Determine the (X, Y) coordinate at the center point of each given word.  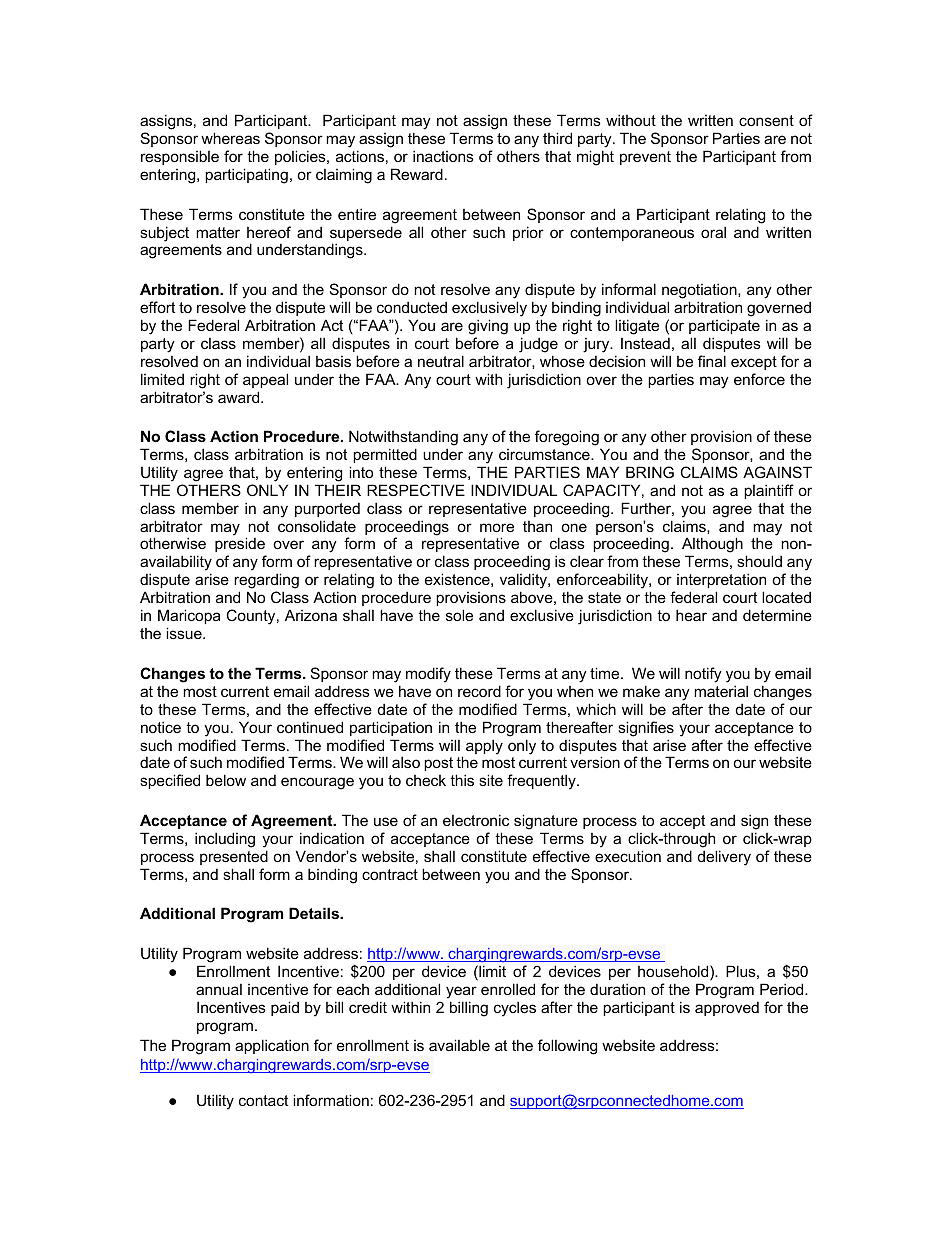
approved (727, 1009)
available (459, 1045)
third (557, 138)
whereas (230, 138)
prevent (645, 158)
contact (263, 1100)
